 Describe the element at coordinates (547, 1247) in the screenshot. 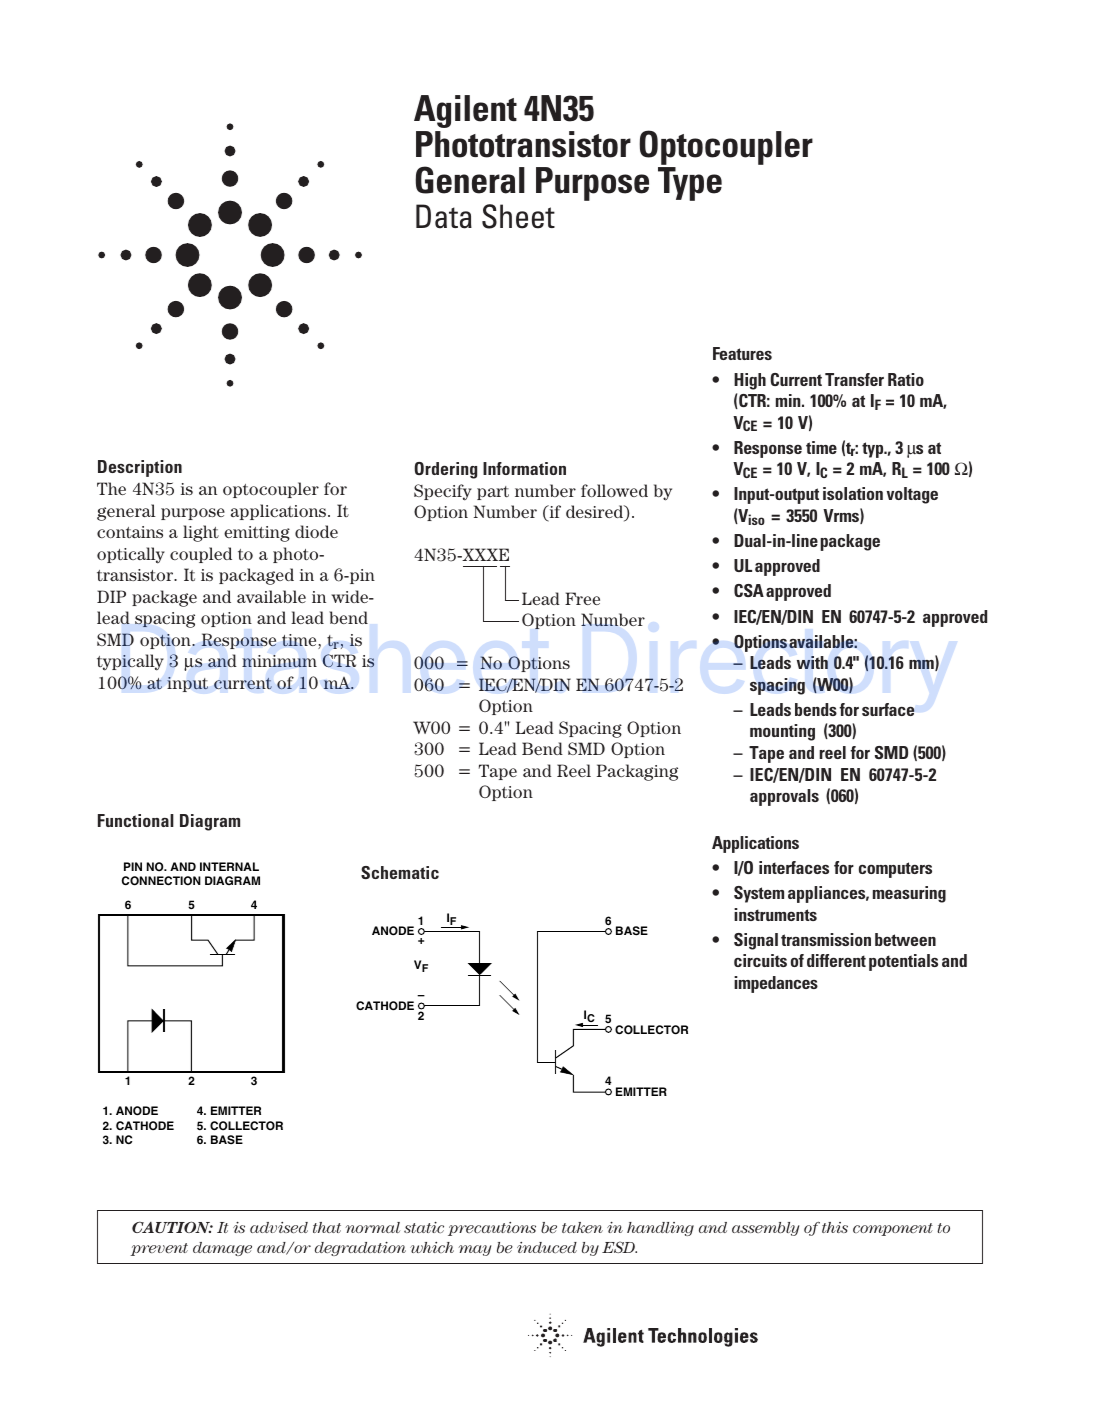

I see `induced` at that location.
